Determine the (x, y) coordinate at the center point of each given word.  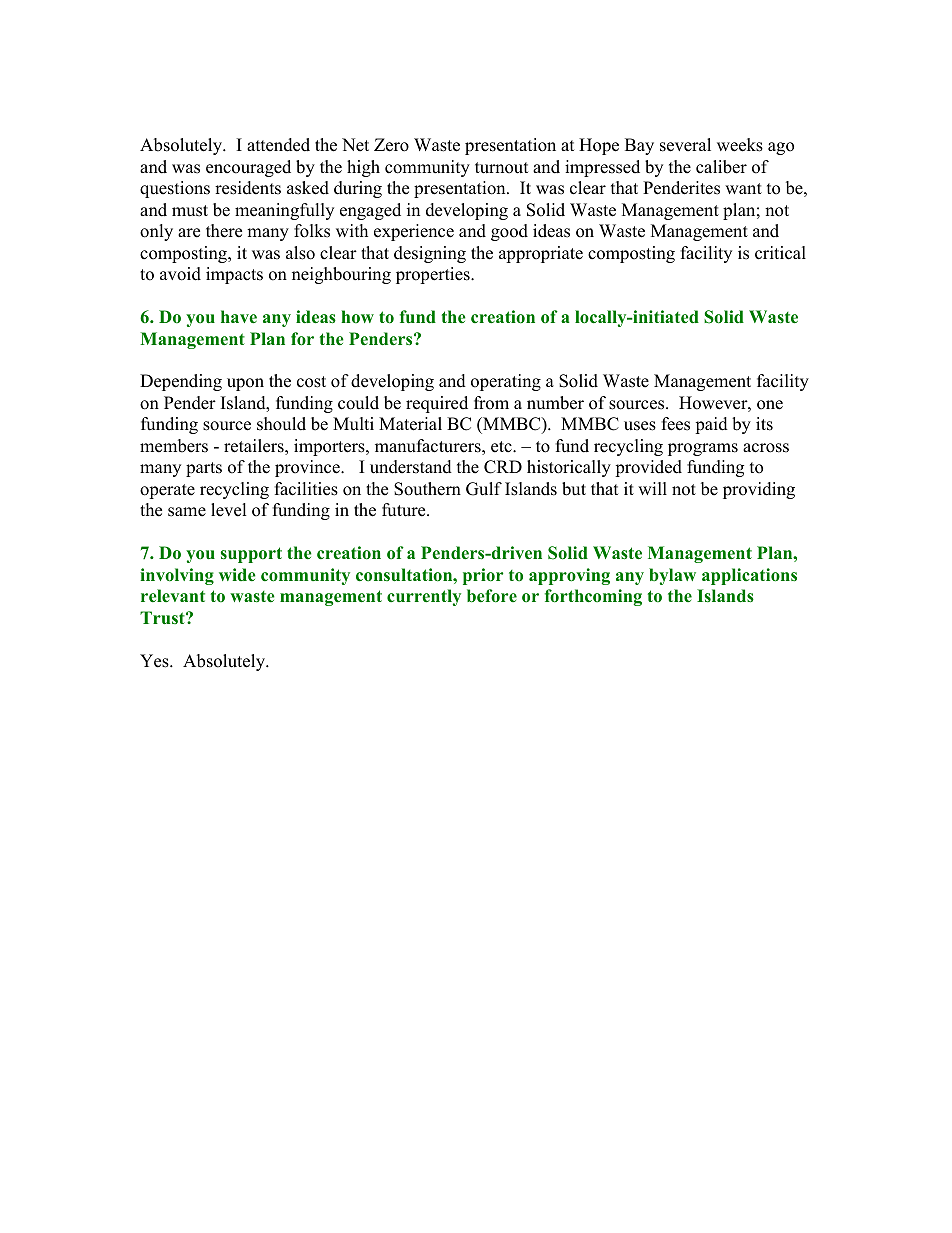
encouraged (248, 168)
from (491, 403)
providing (759, 490)
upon (245, 384)
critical (780, 253)
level (229, 510)
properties (434, 275)
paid (711, 425)
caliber (721, 167)
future (405, 510)
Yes (155, 661)
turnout (502, 168)
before (492, 596)
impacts (234, 275)
